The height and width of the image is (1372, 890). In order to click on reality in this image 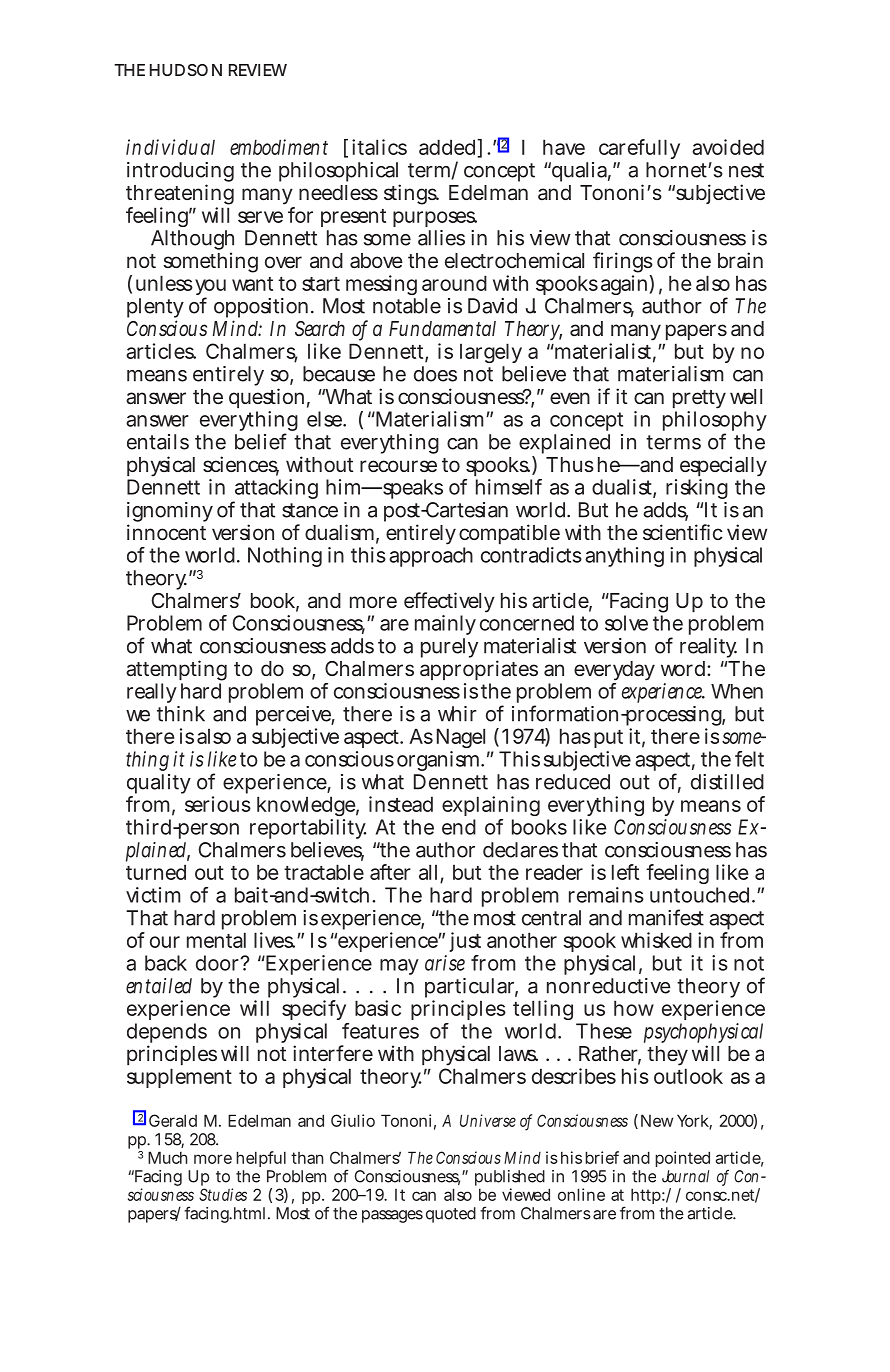, I will do `click(708, 648)`.
